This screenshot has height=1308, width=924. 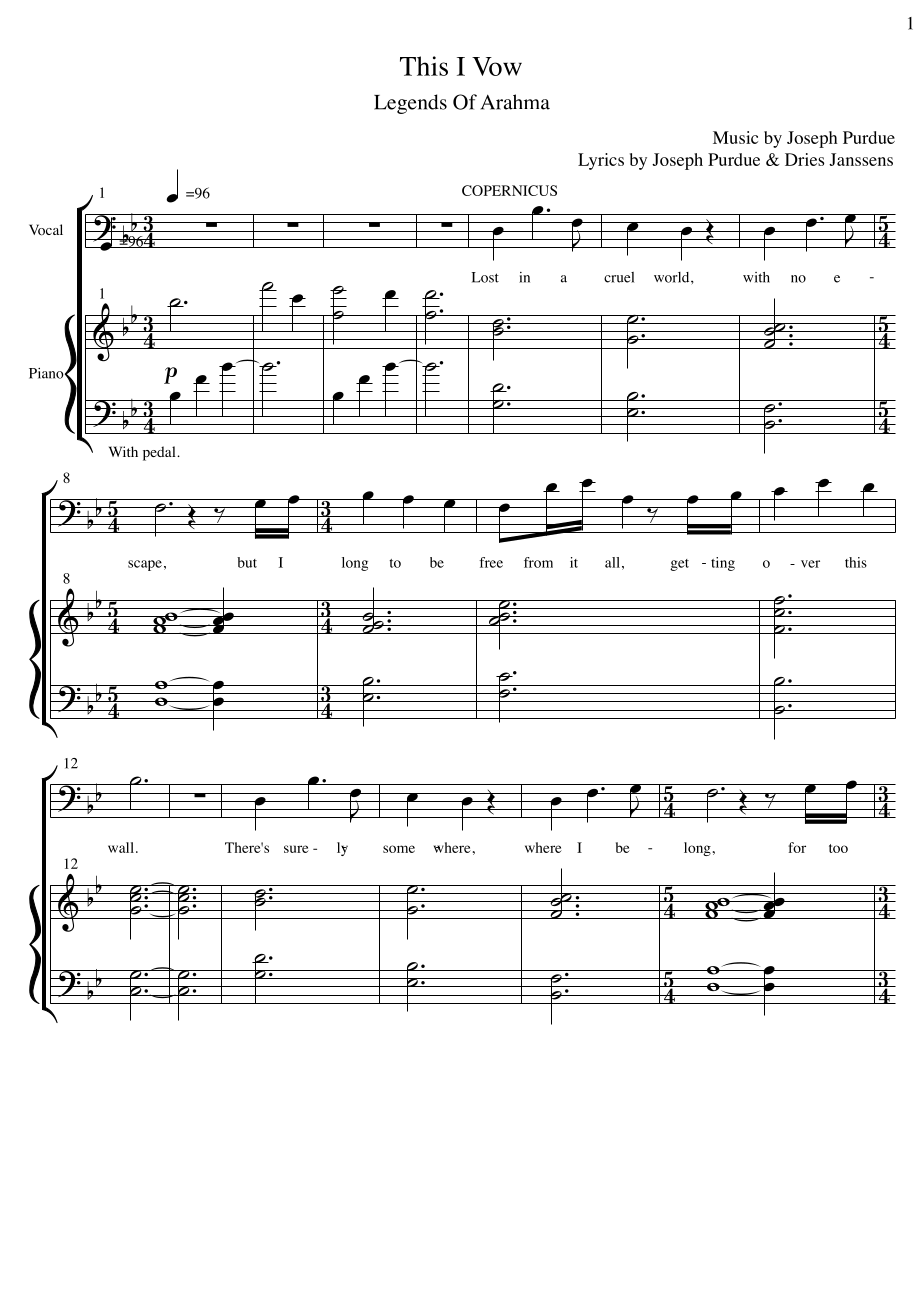 What do you see at coordinates (410, 104) in the screenshot?
I see `Legends` at bounding box center [410, 104].
